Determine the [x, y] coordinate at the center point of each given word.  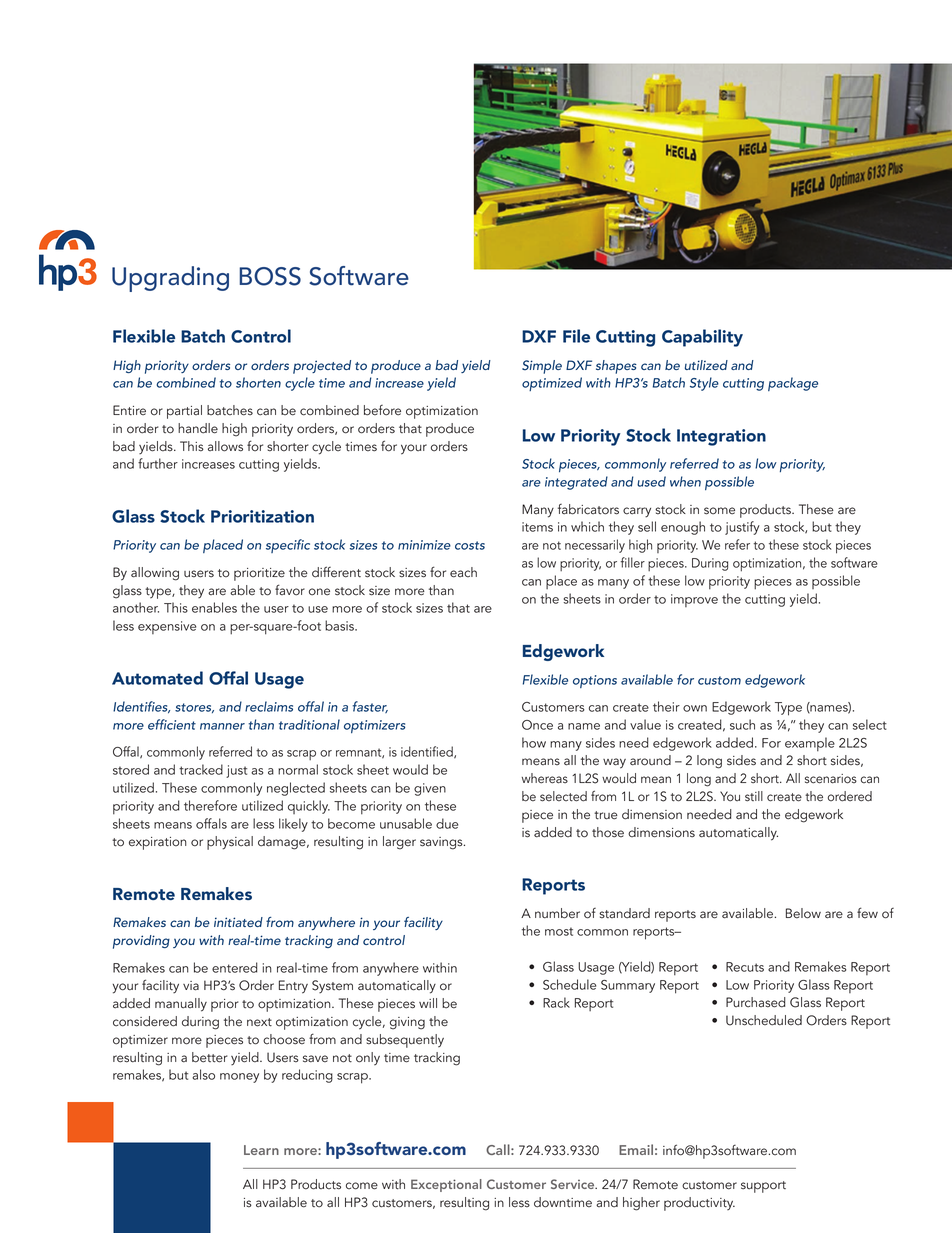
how [534, 742]
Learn [261, 1150]
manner [222, 726]
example [810, 744]
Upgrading [170, 279]
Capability [702, 338]
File [576, 336]
